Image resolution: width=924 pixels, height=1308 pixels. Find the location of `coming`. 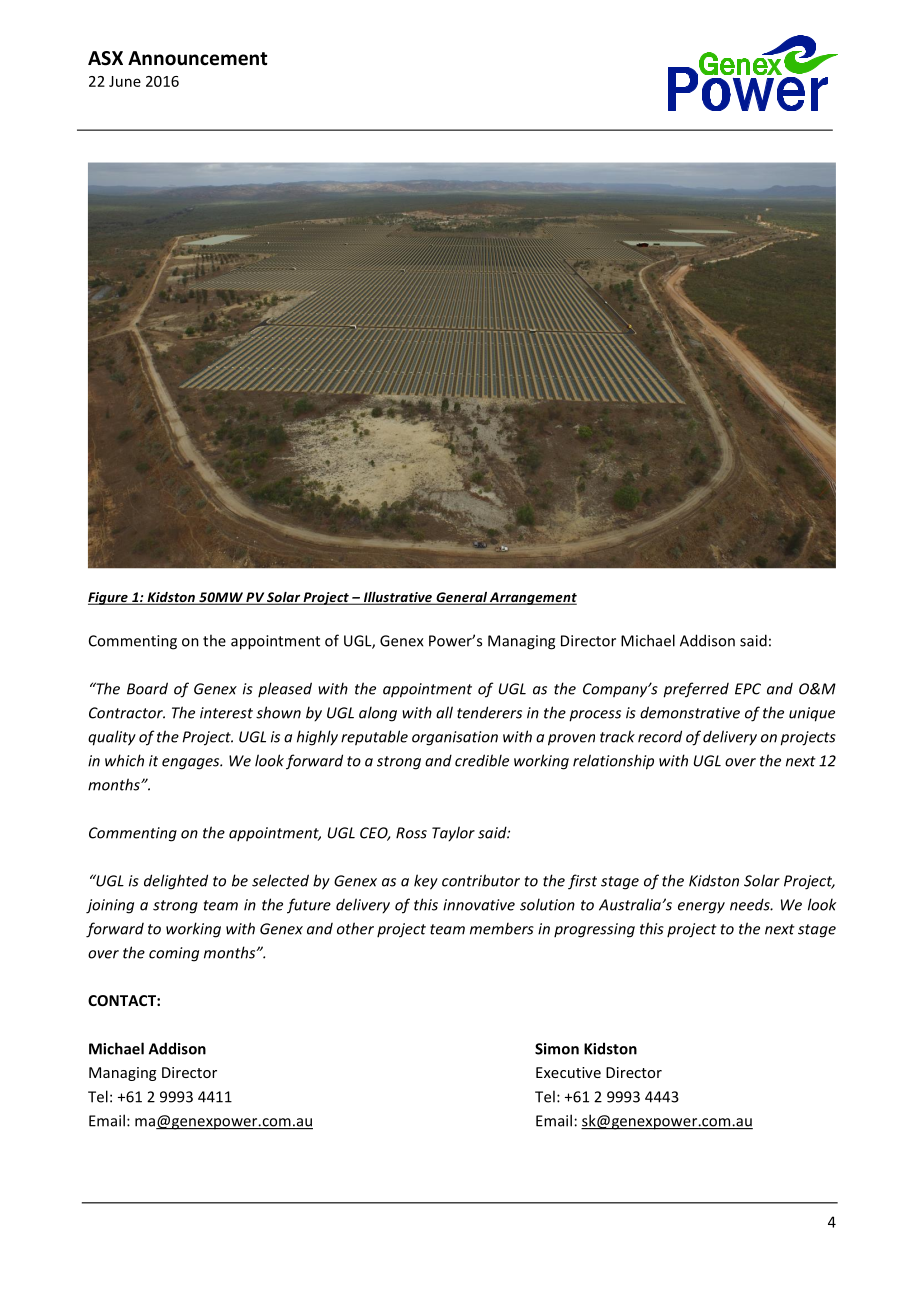

coming is located at coordinates (174, 954).
